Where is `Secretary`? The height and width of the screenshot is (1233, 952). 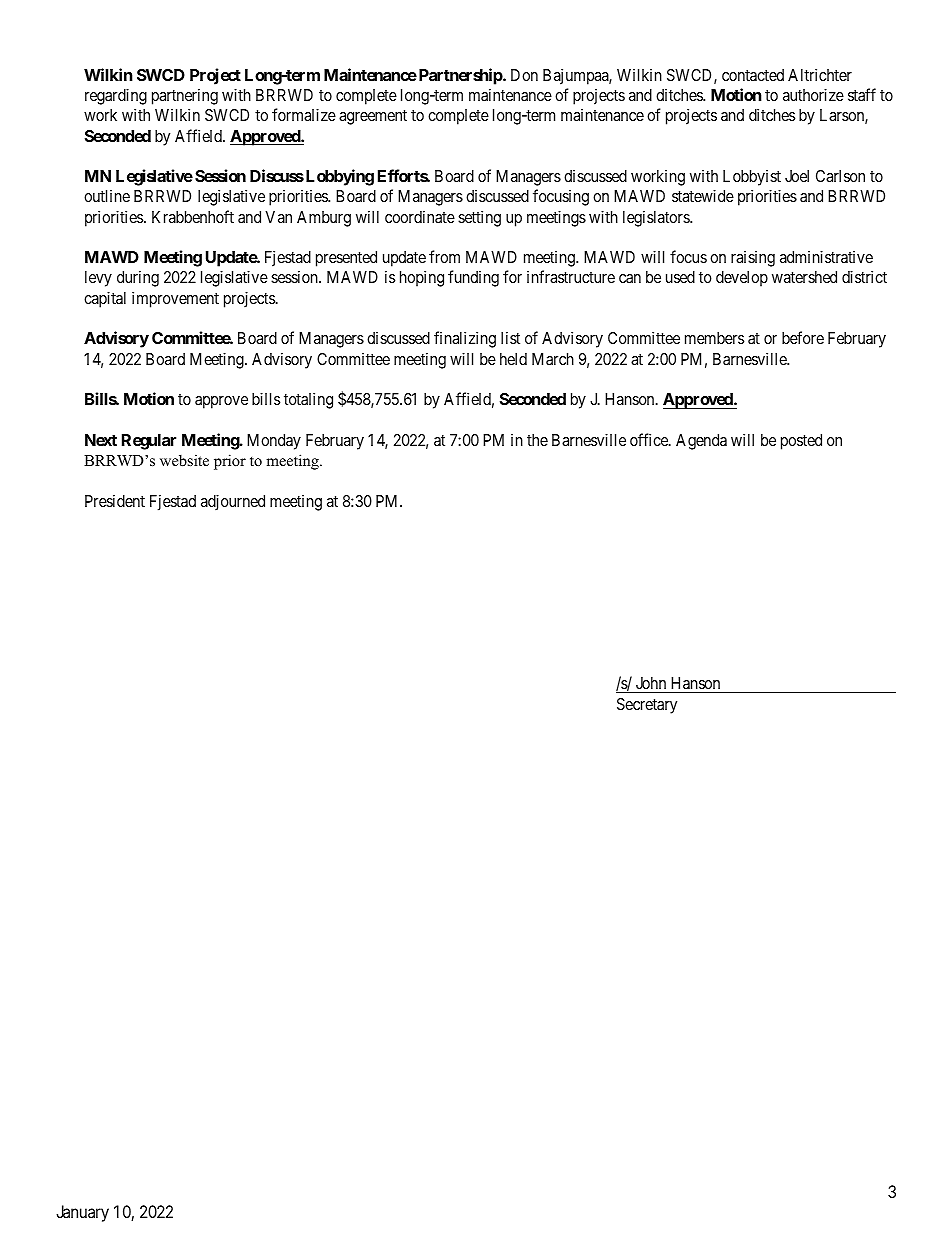 Secretary is located at coordinates (647, 706).
